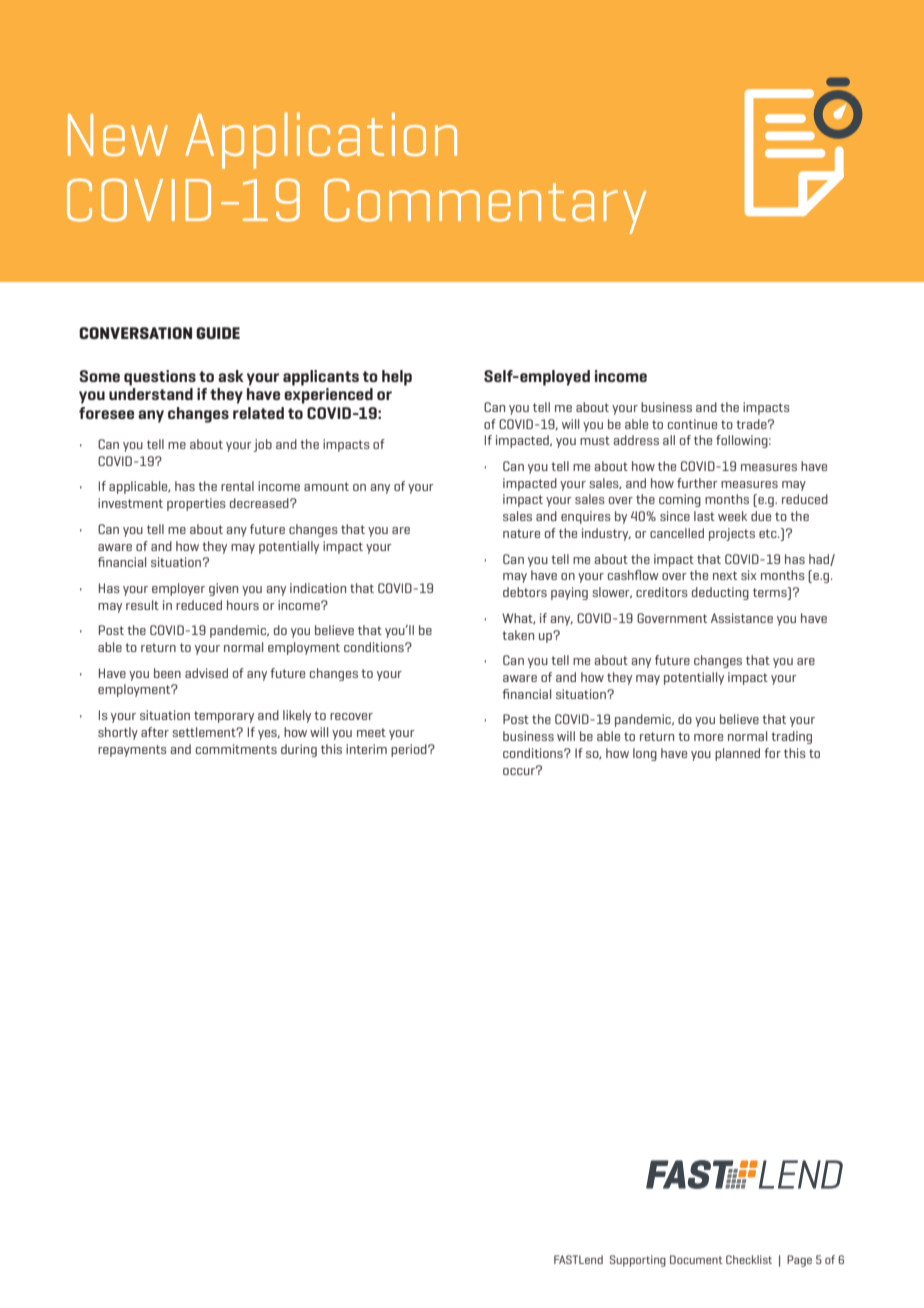 This screenshot has width=924, height=1308. What do you see at coordinates (638, 1261) in the screenshot?
I see `Supporting` at bounding box center [638, 1261].
